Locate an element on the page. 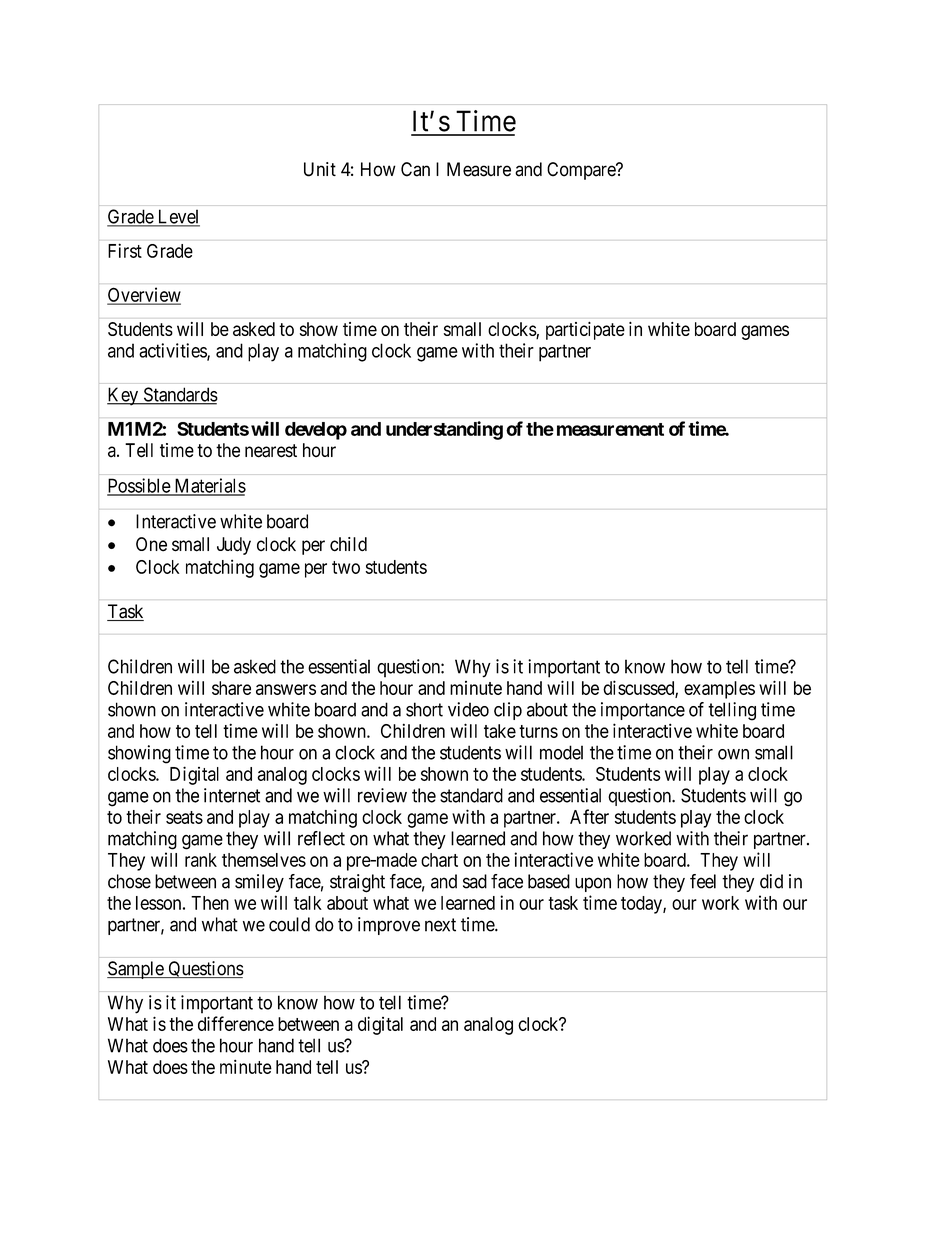 This page has width=952, height=1233. internet is located at coordinates (232, 795).
